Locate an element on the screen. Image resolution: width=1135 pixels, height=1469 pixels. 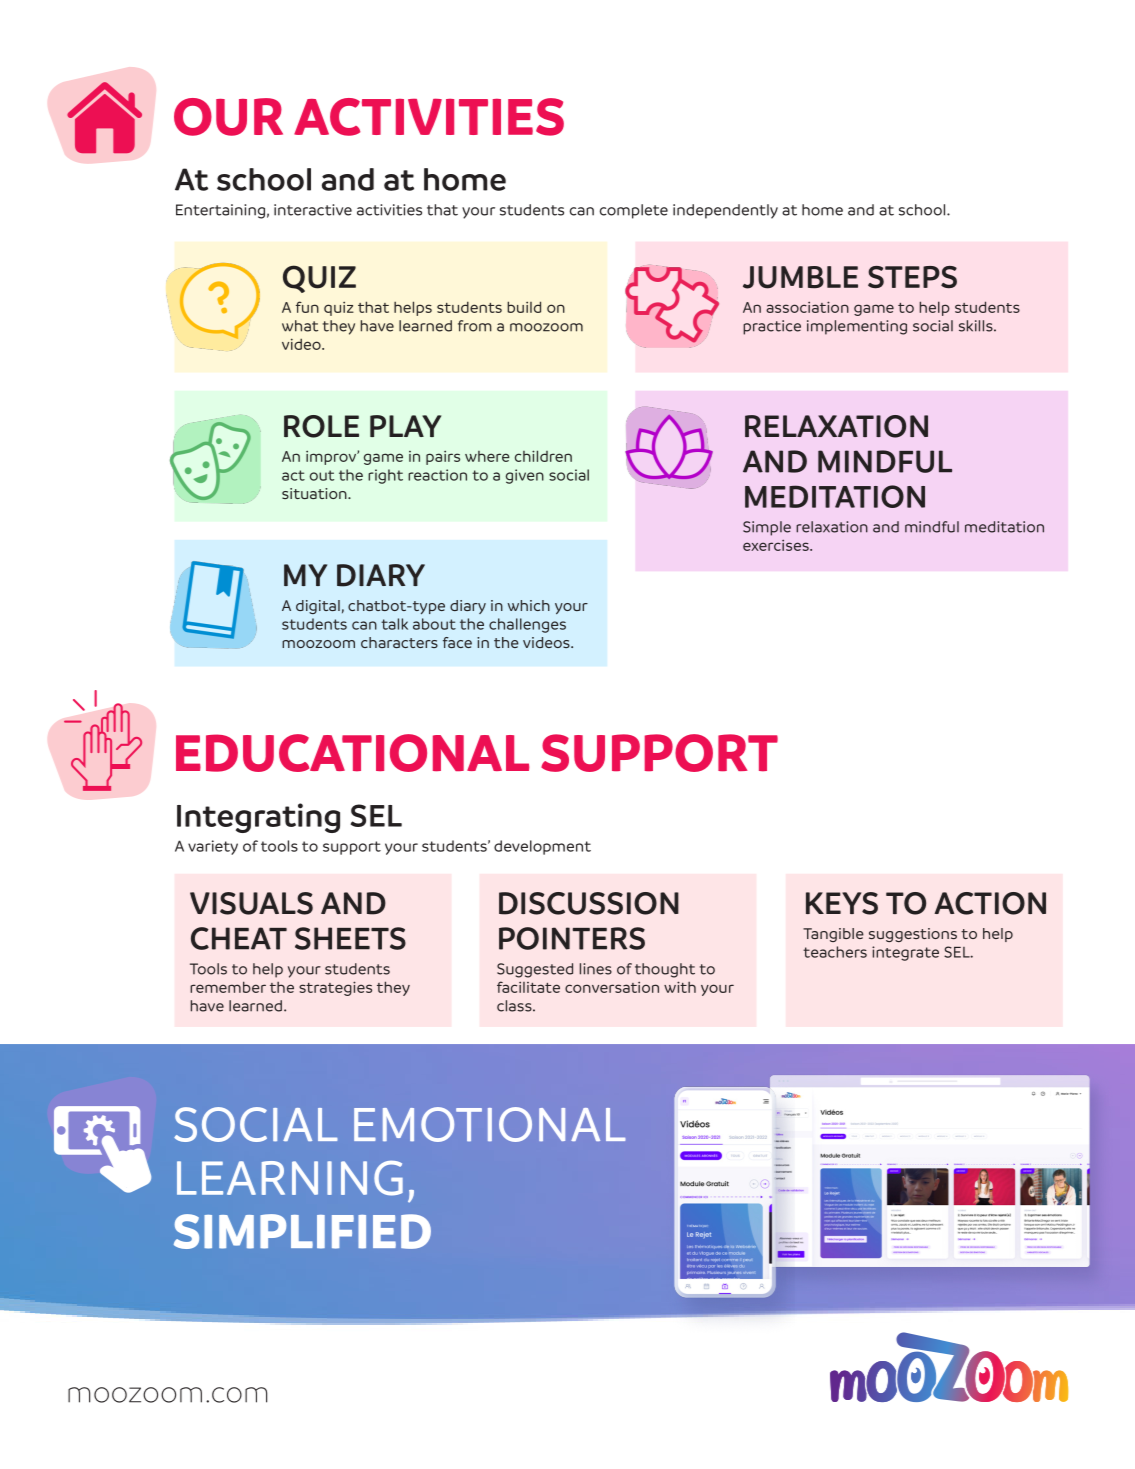
interactive is located at coordinates (313, 210).
